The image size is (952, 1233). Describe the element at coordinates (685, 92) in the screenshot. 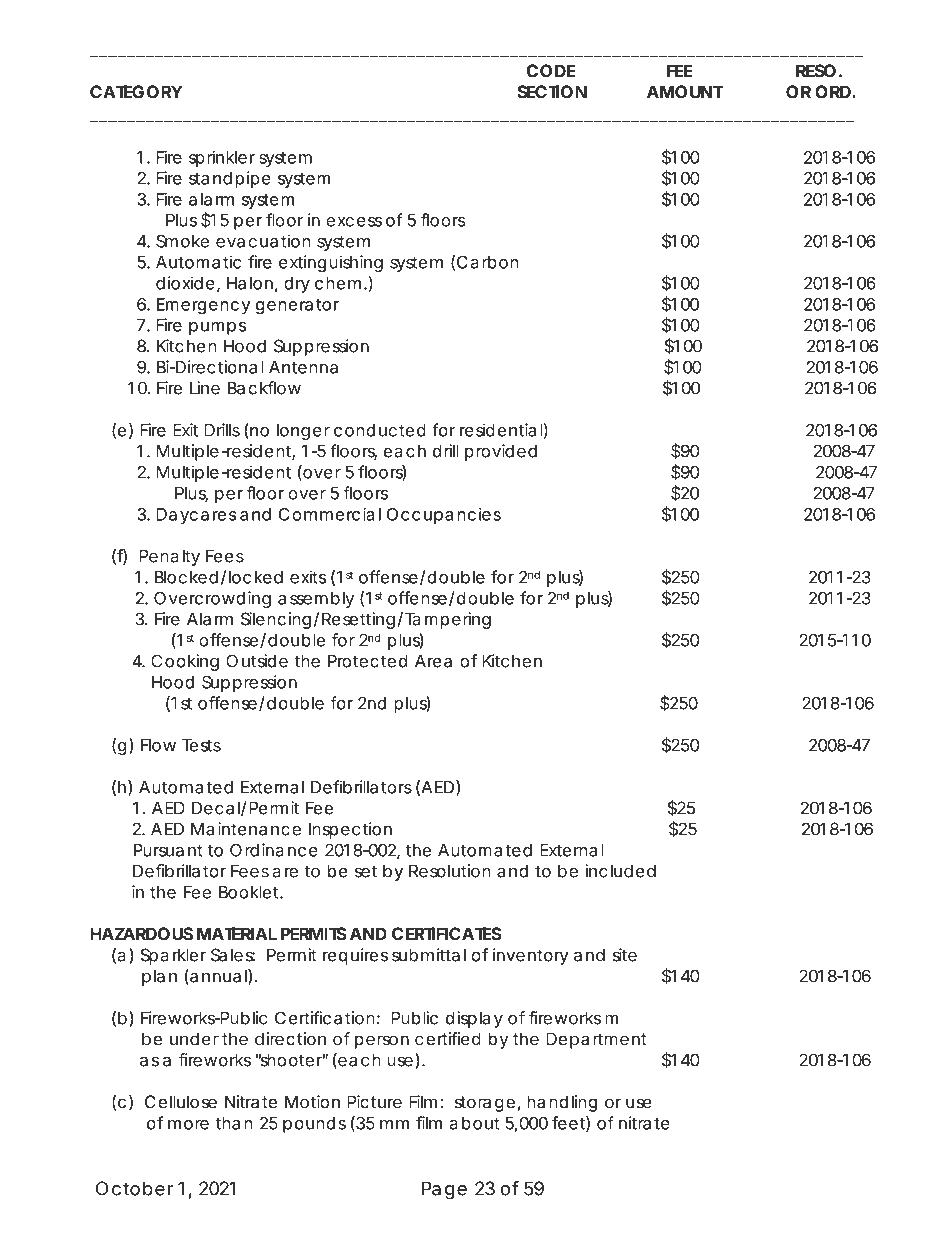

I see `AMOUNT` at that location.
